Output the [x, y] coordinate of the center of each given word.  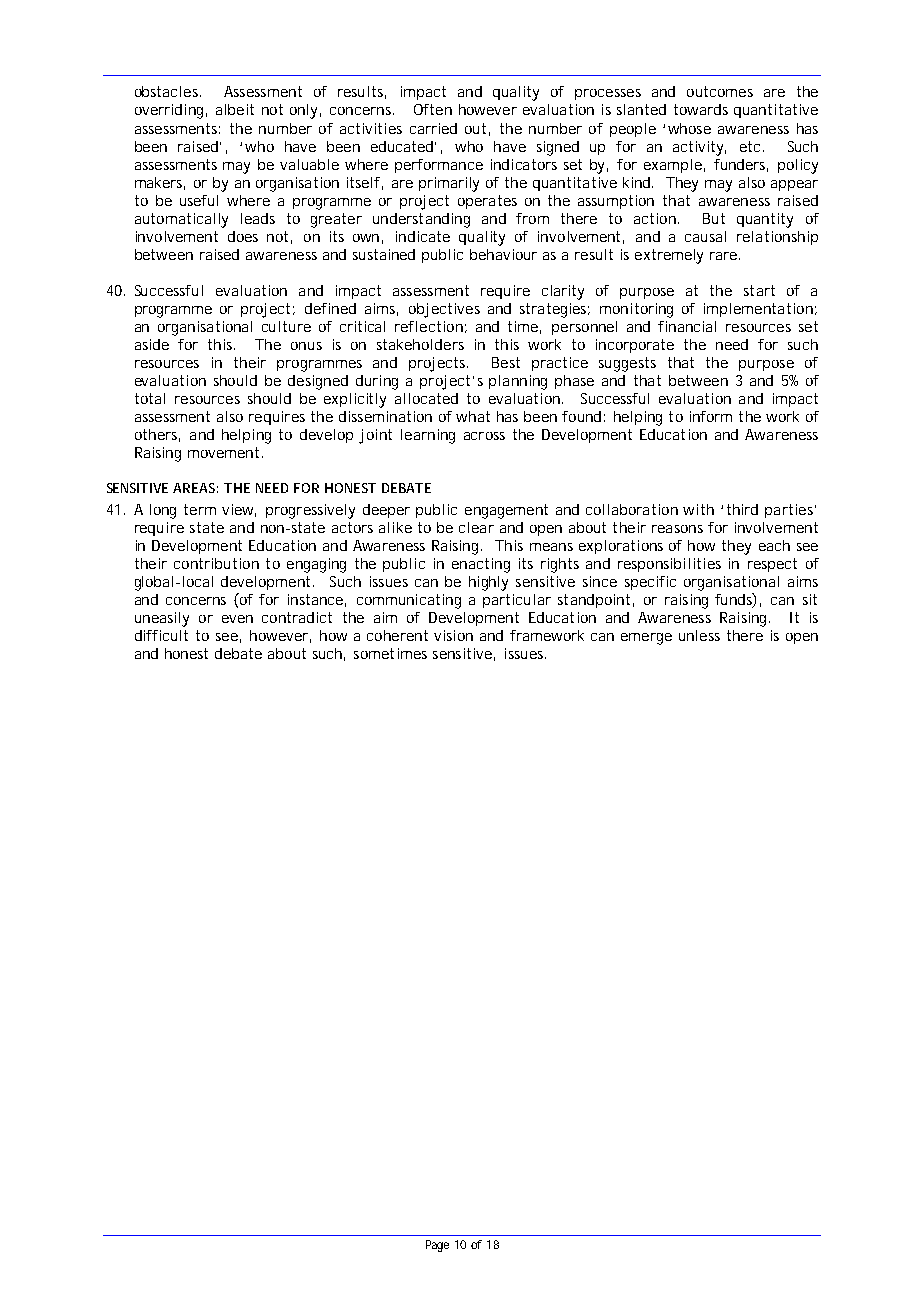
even [237, 619]
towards [701, 109]
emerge [646, 639]
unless [699, 635]
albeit [235, 109]
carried [433, 128]
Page [437, 1246]
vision [453, 635]
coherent [397, 635]
